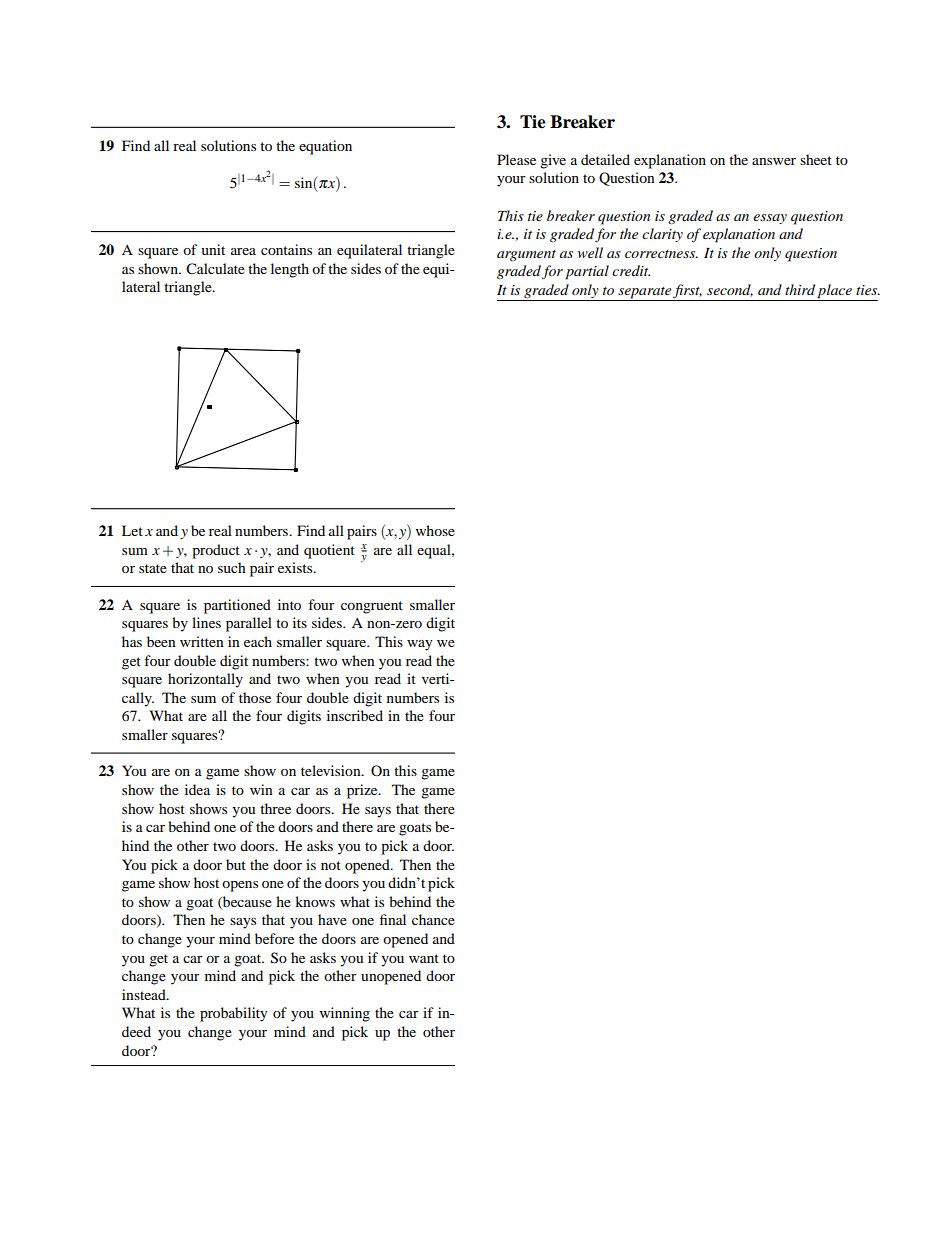 Image resolution: width=952 pixels, height=1233 pixels. I want to click on Please, so click(516, 159).
